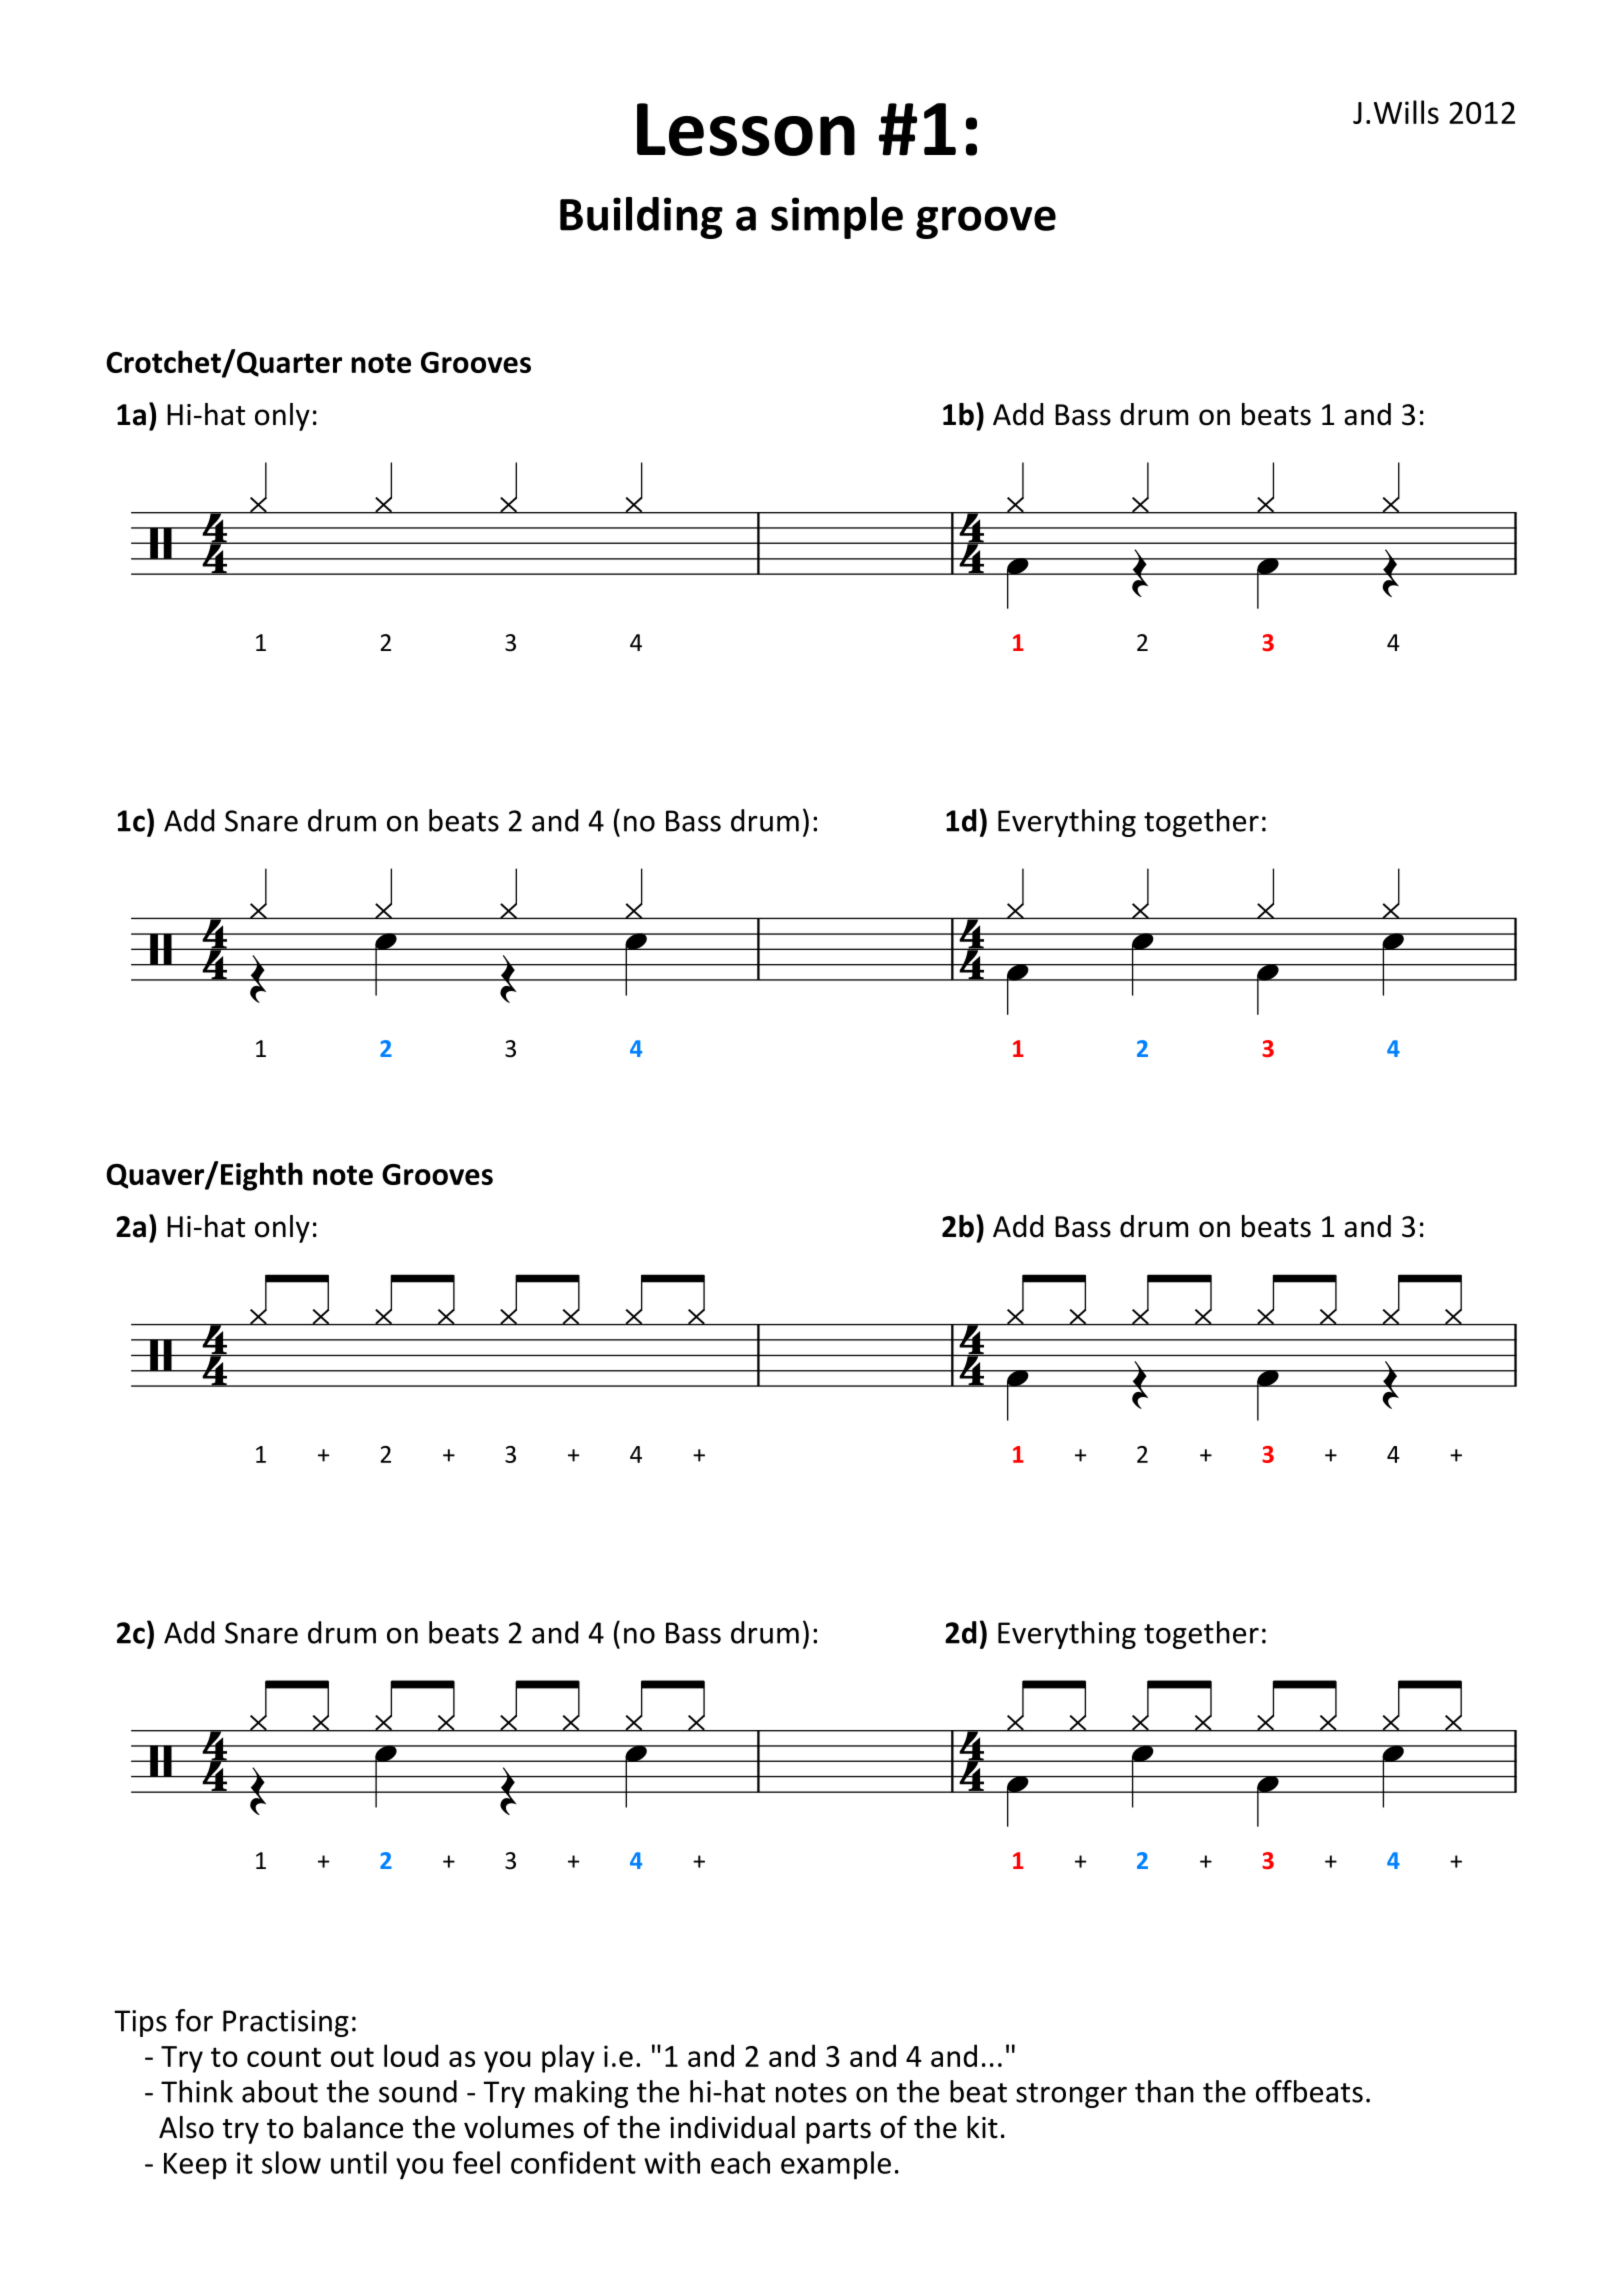 This document has width=1614, height=2283. What do you see at coordinates (280, 2091) in the document?
I see `about` at bounding box center [280, 2091].
